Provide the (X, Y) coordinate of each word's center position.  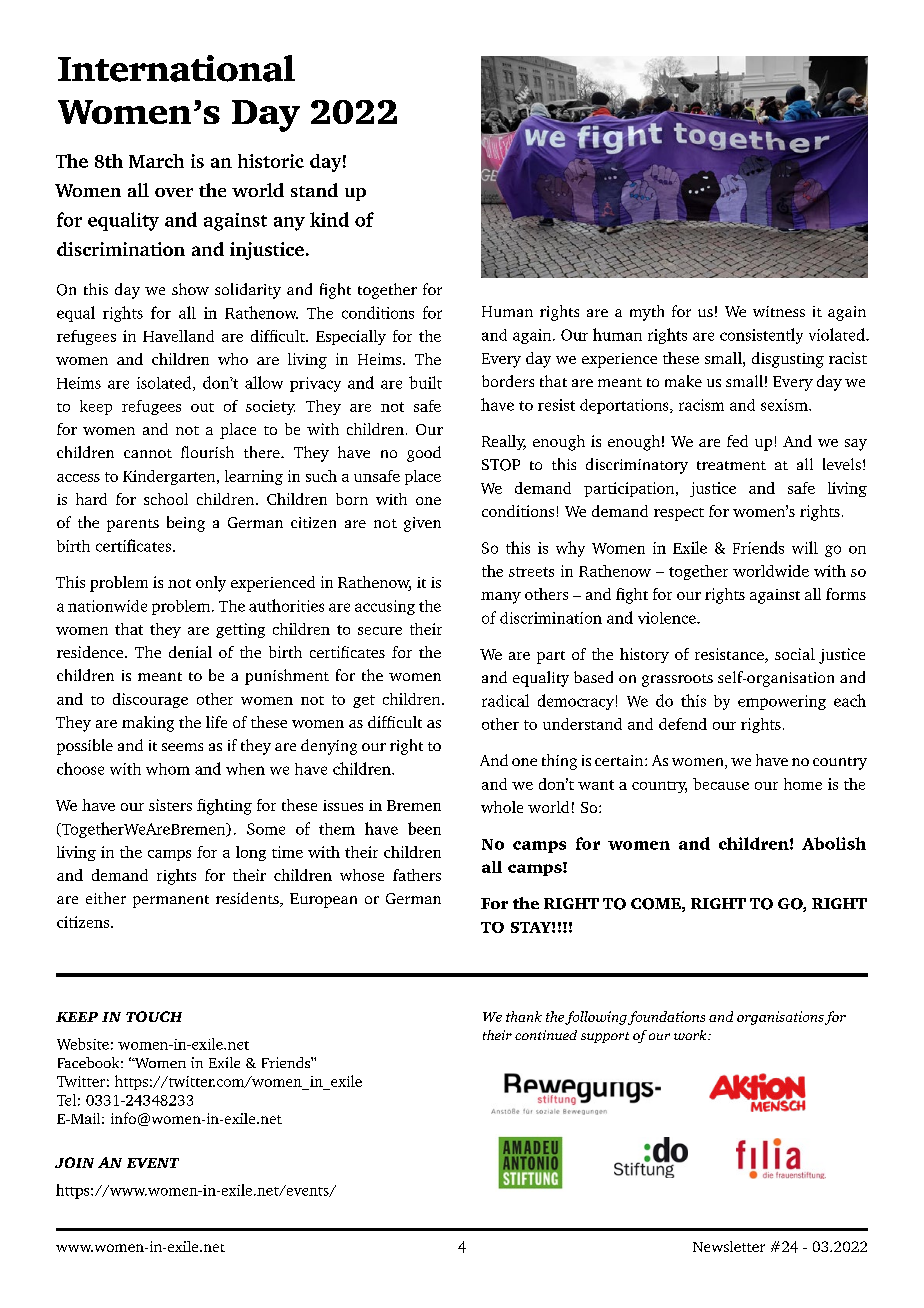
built (425, 382)
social (795, 654)
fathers (417, 875)
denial (190, 652)
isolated (165, 383)
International (176, 68)
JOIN (74, 1162)
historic (271, 161)
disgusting (788, 360)
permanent (171, 901)
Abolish (834, 843)
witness (779, 311)
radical (505, 700)
